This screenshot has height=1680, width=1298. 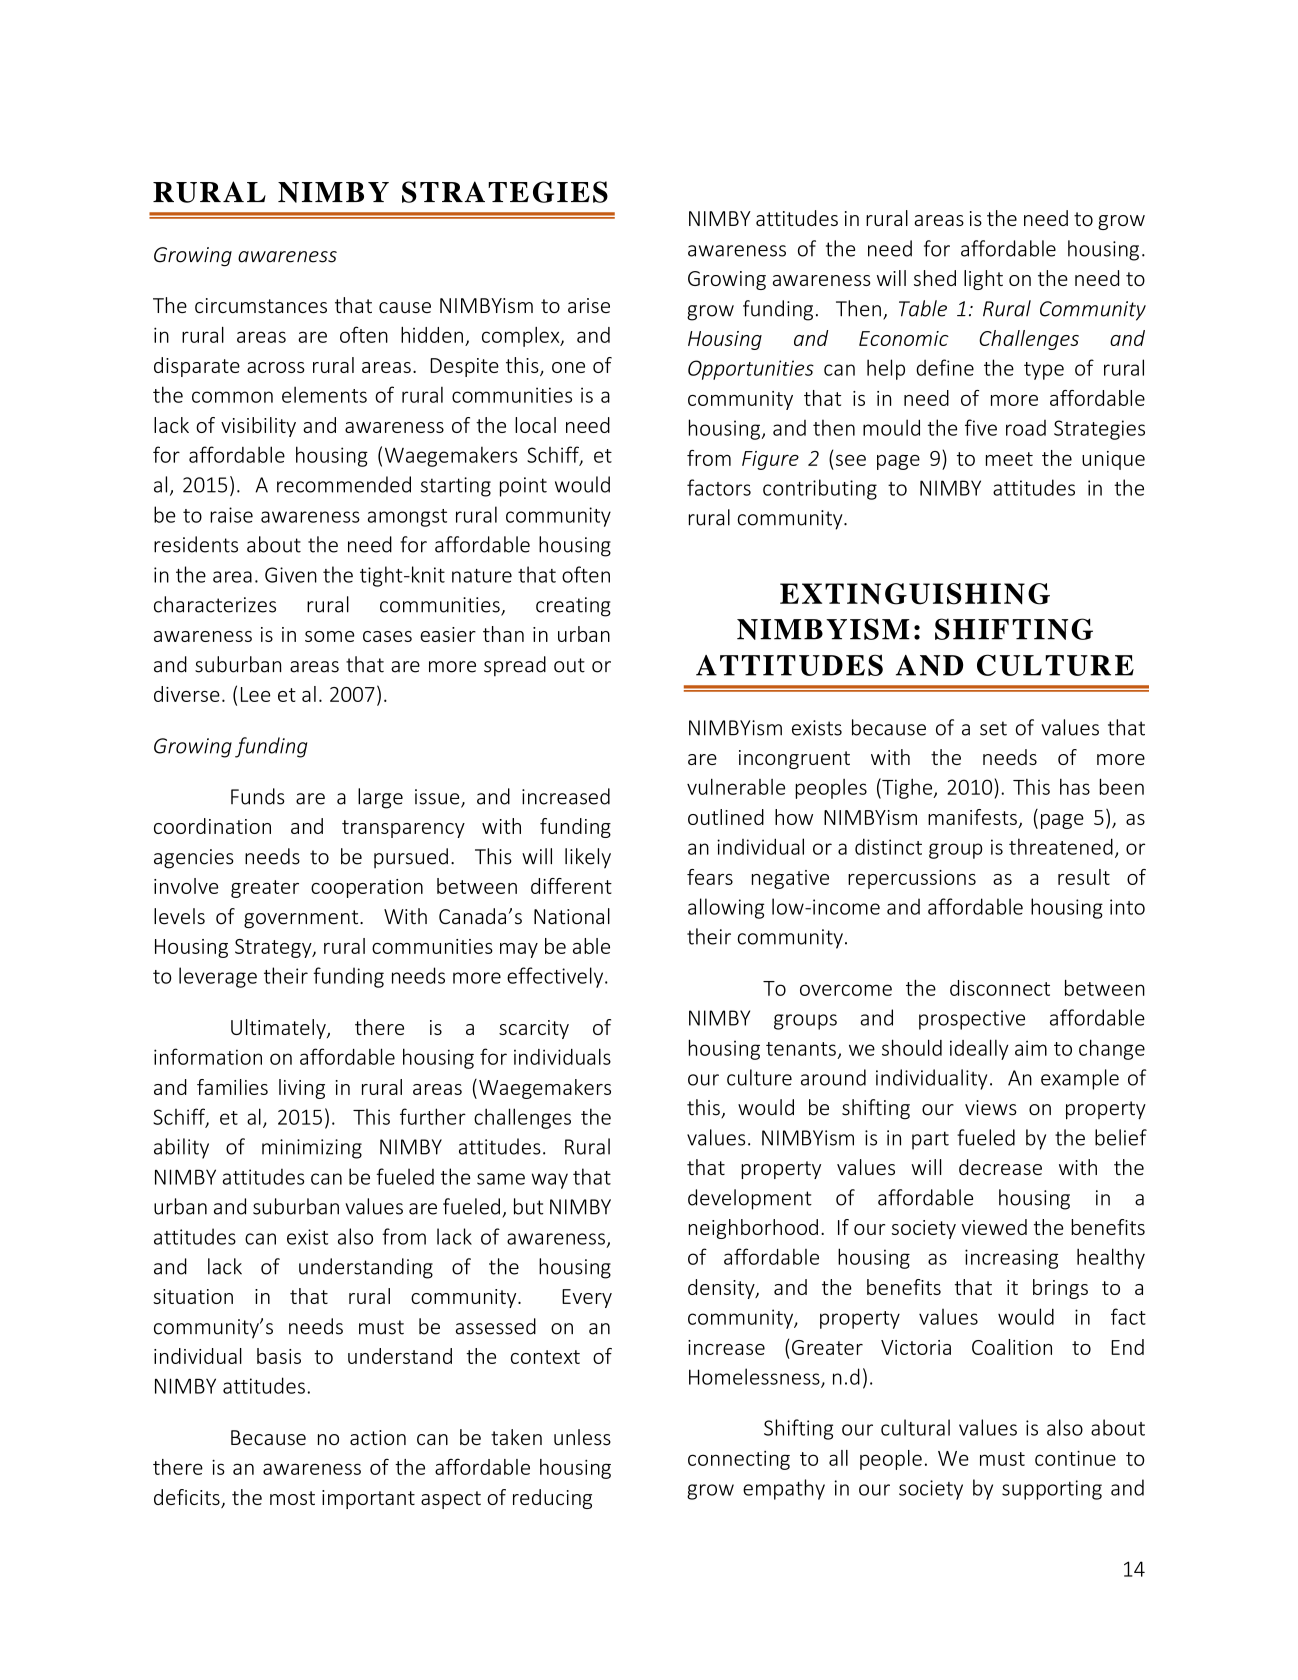 I want to click on unless, so click(x=582, y=1437).
